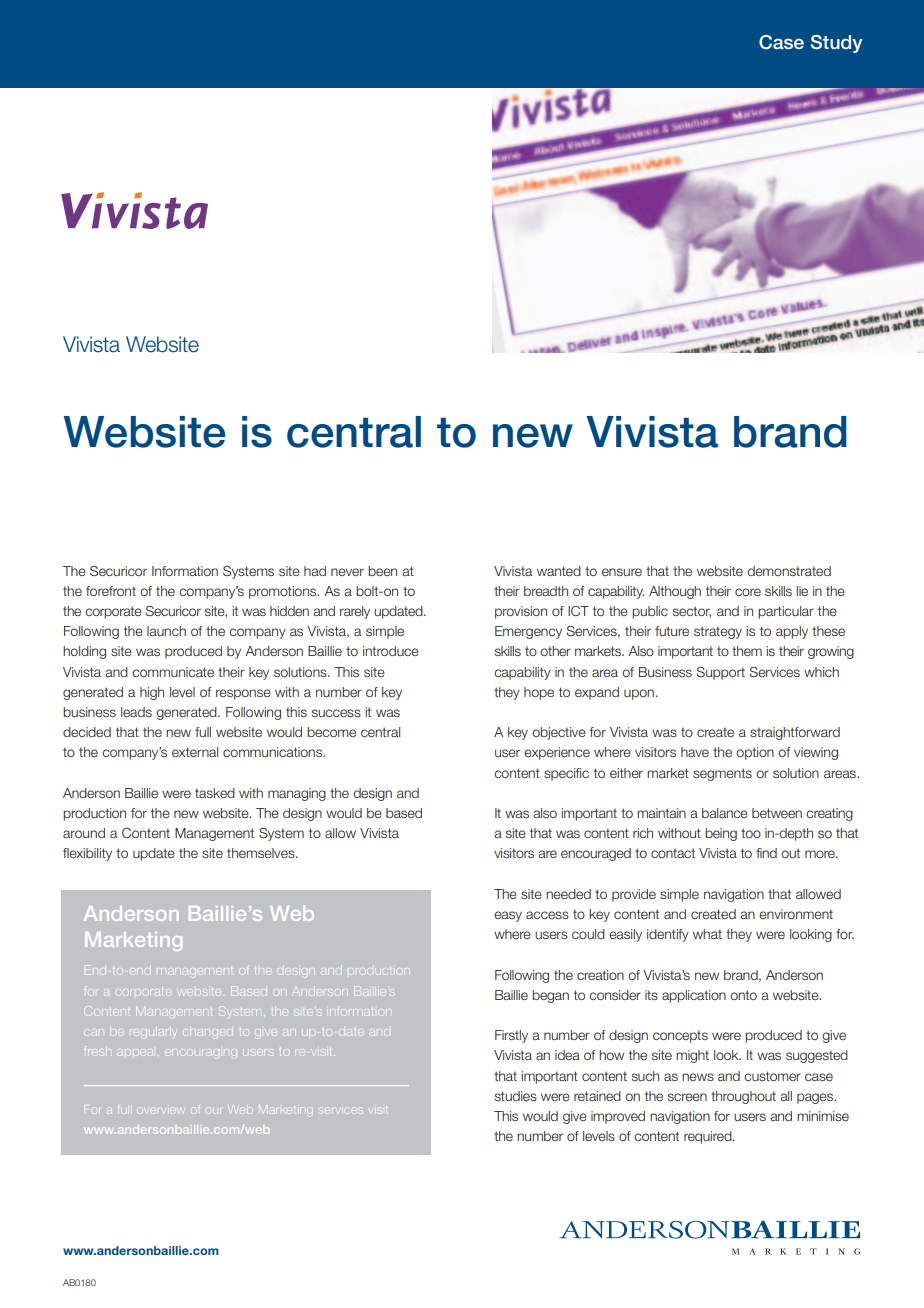  I want to click on throughout, so click(743, 1097).
